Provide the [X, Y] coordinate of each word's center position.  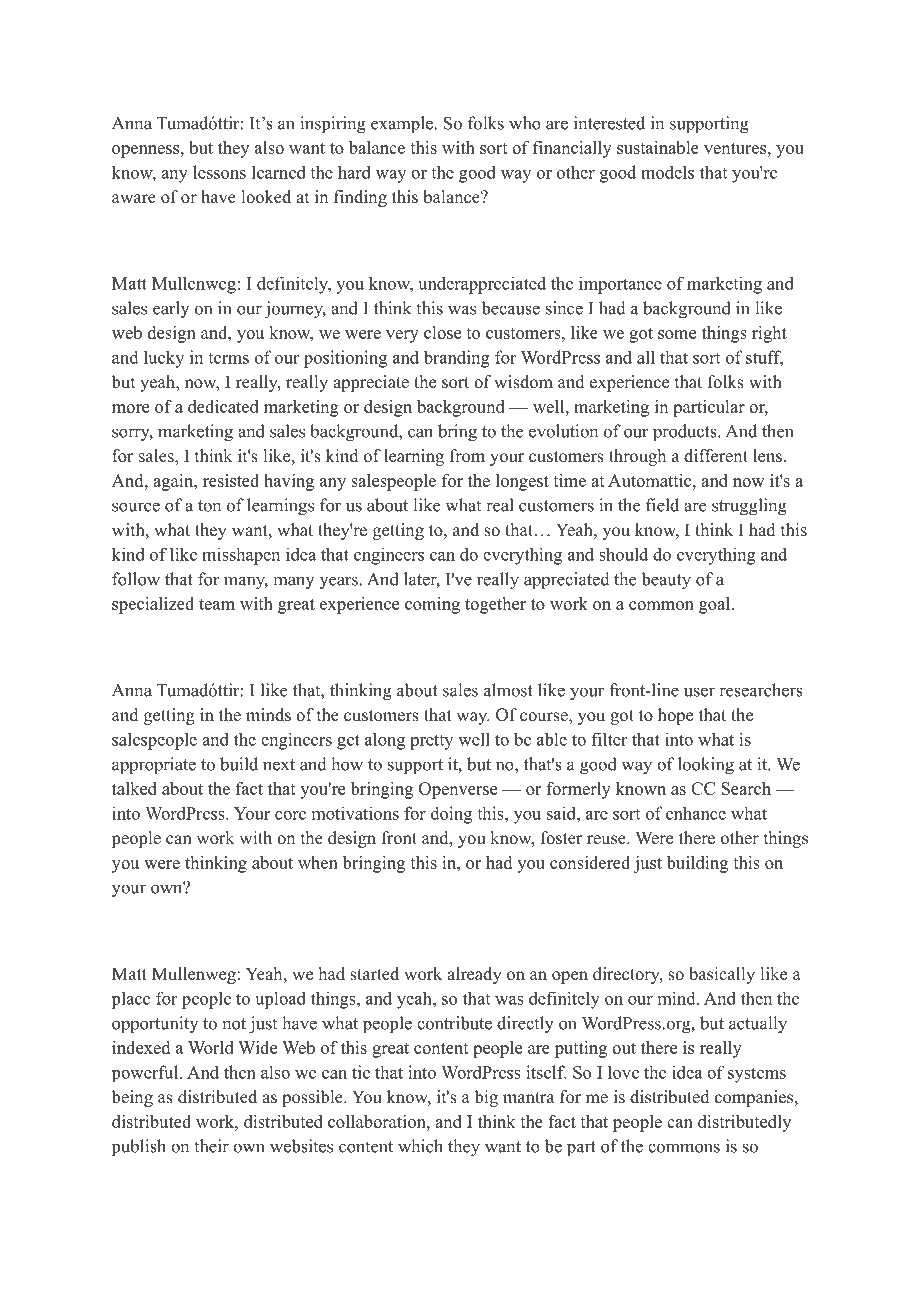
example [402, 125]
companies [754, 1098]
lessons [219, 172]
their [211, 1146]
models [667, 172]
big [486, 1098]
